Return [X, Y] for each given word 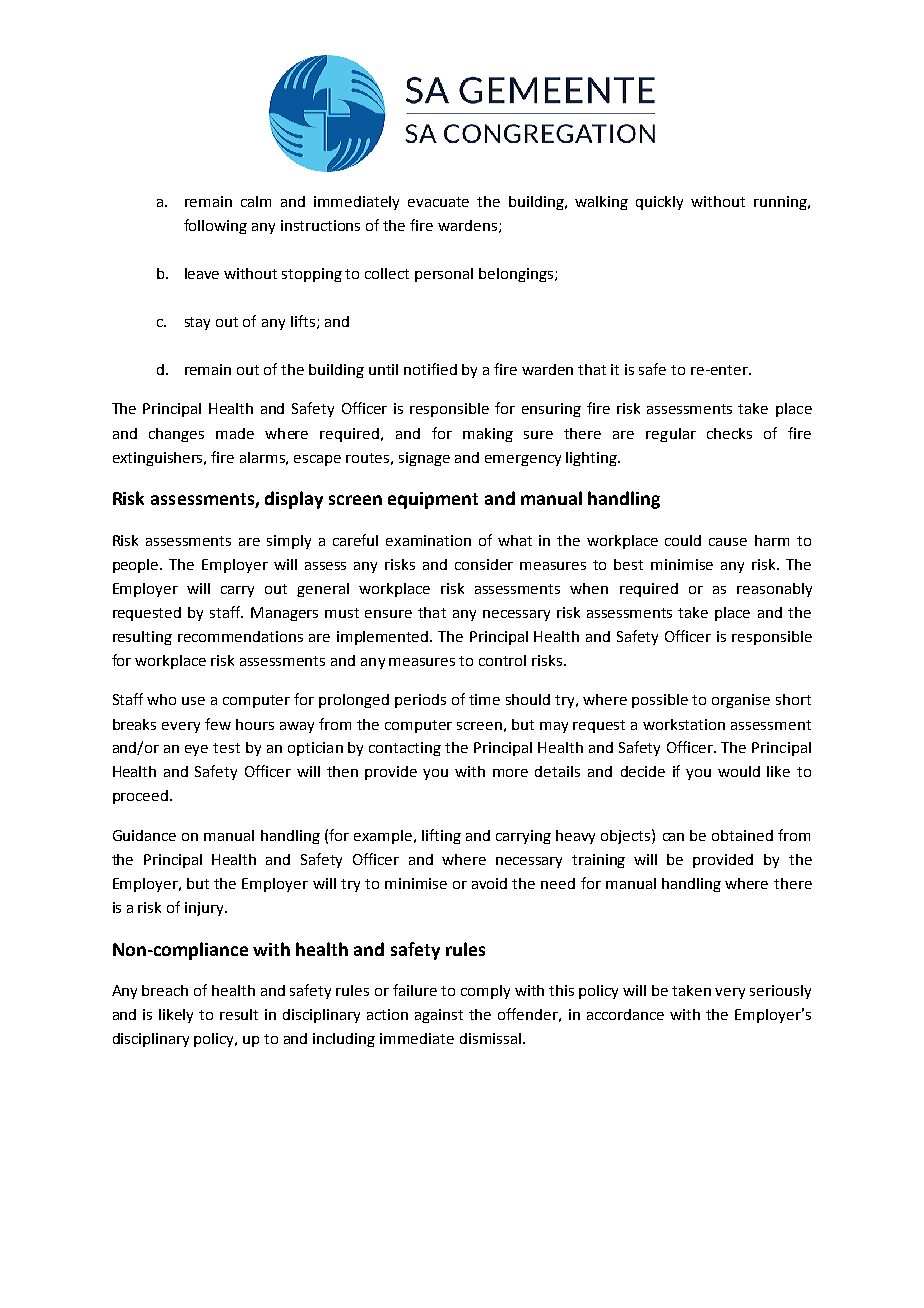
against [439, 1016]
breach [165, 990]
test [226, 748]
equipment [433, 500]
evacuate [438, 202]
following [215, 226]
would [739, 771]
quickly [659, 203]
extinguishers [159, 459]
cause [728, 542]
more [510, 773]
